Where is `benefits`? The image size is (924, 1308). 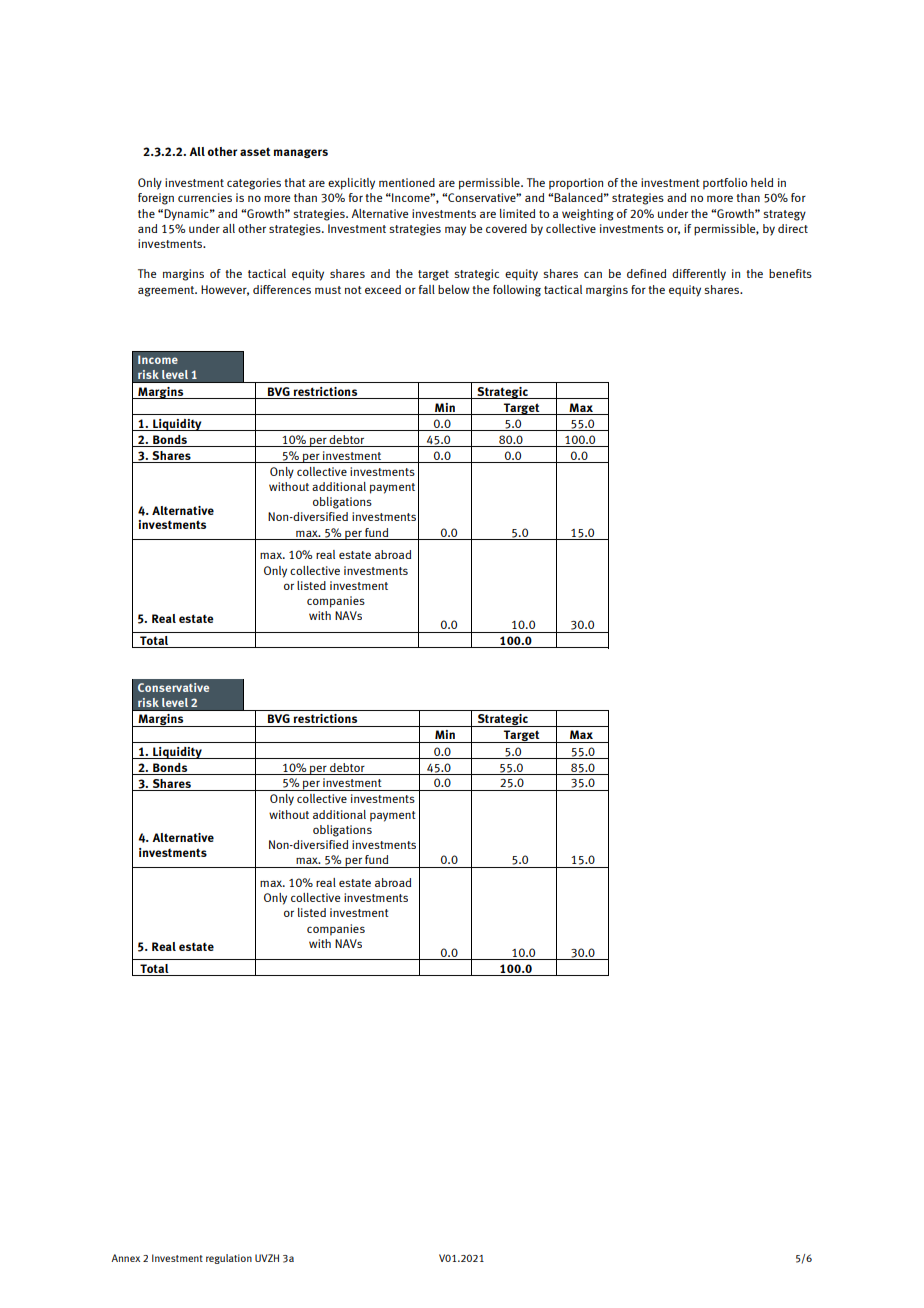 benefits is located at coordinates (790, 273).
